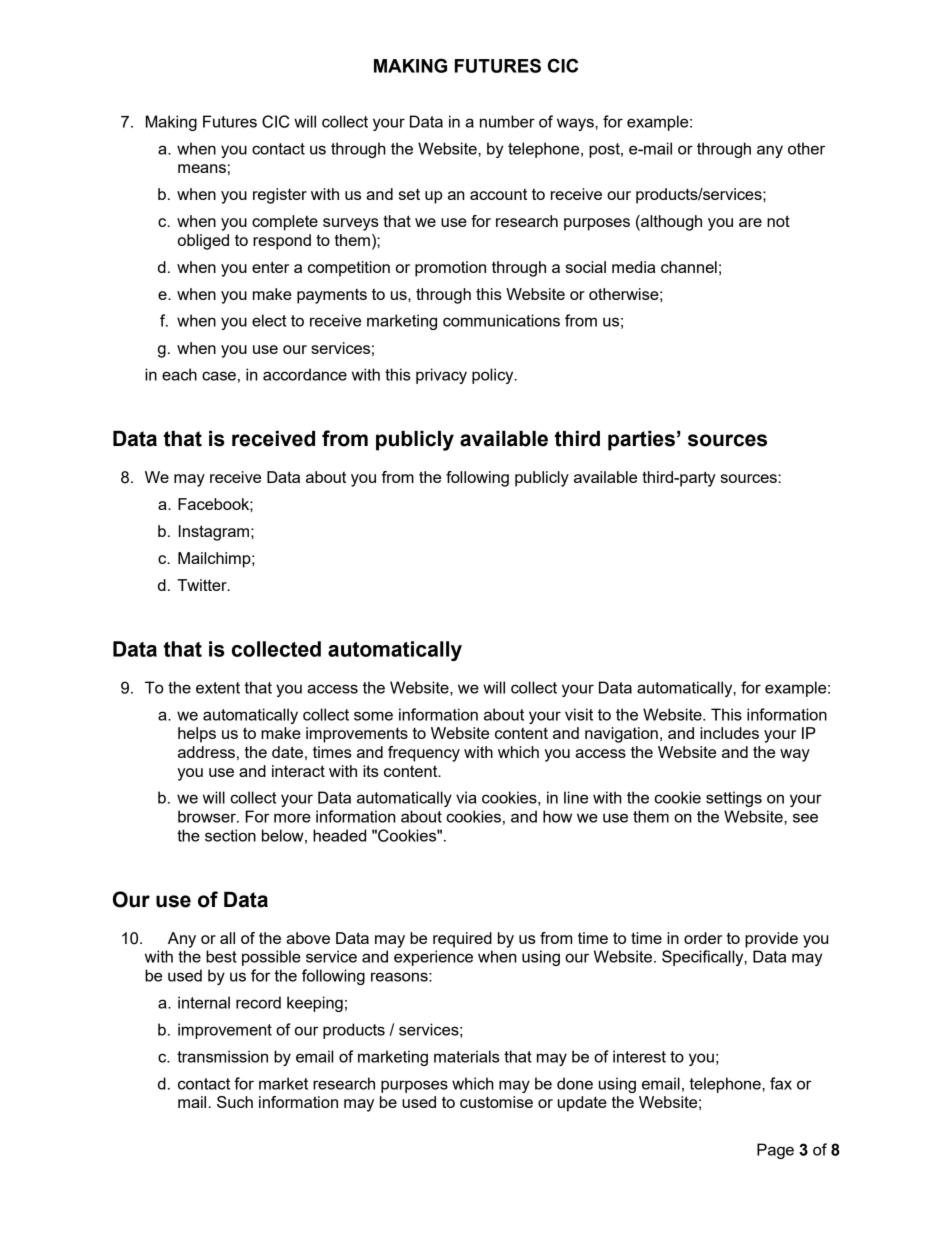  What do you see at coordinates (292, 818) in the screenshot?
I see `more` at bounding box center [292, 818].
